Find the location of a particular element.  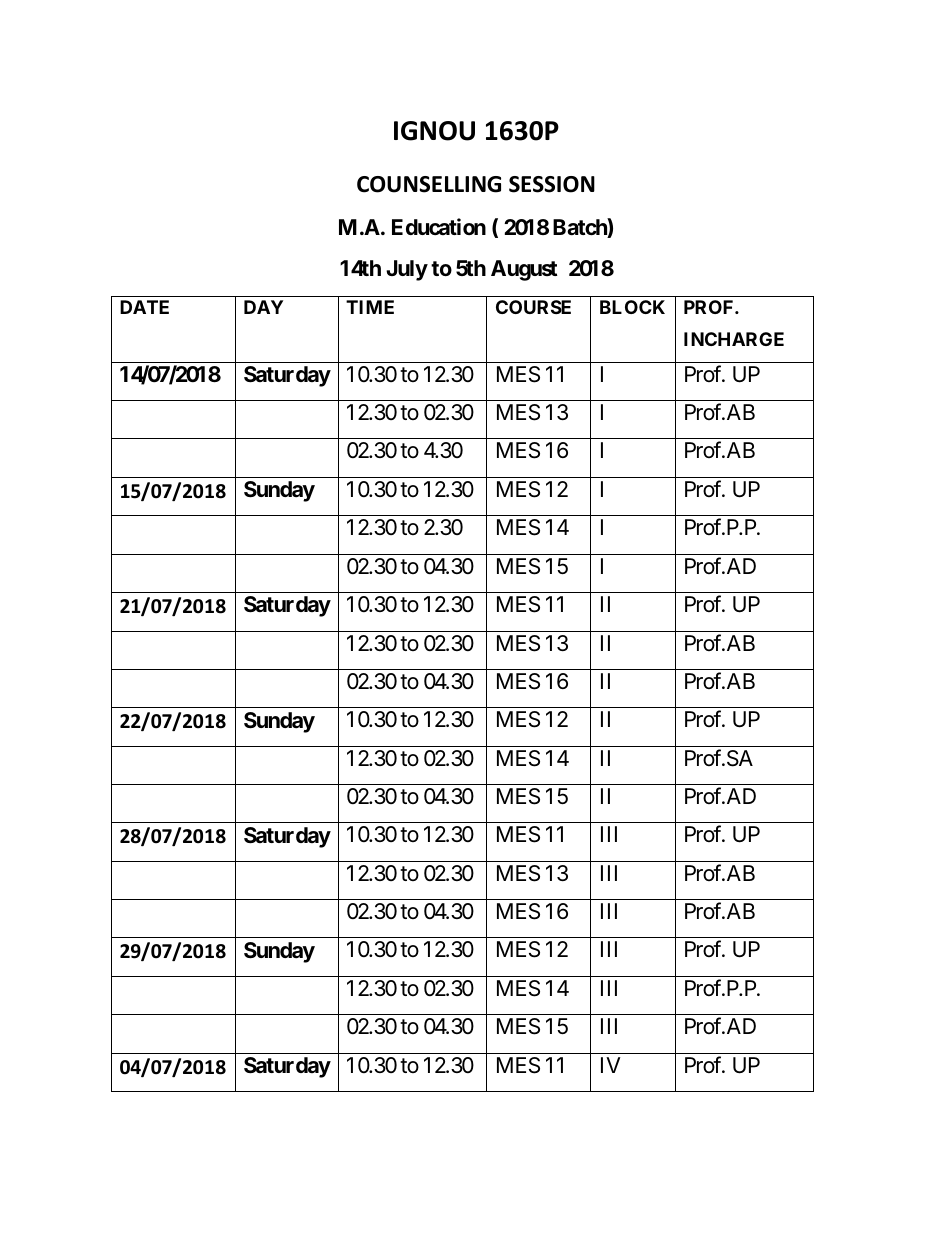

Education is located at coordinates (439, 226).
